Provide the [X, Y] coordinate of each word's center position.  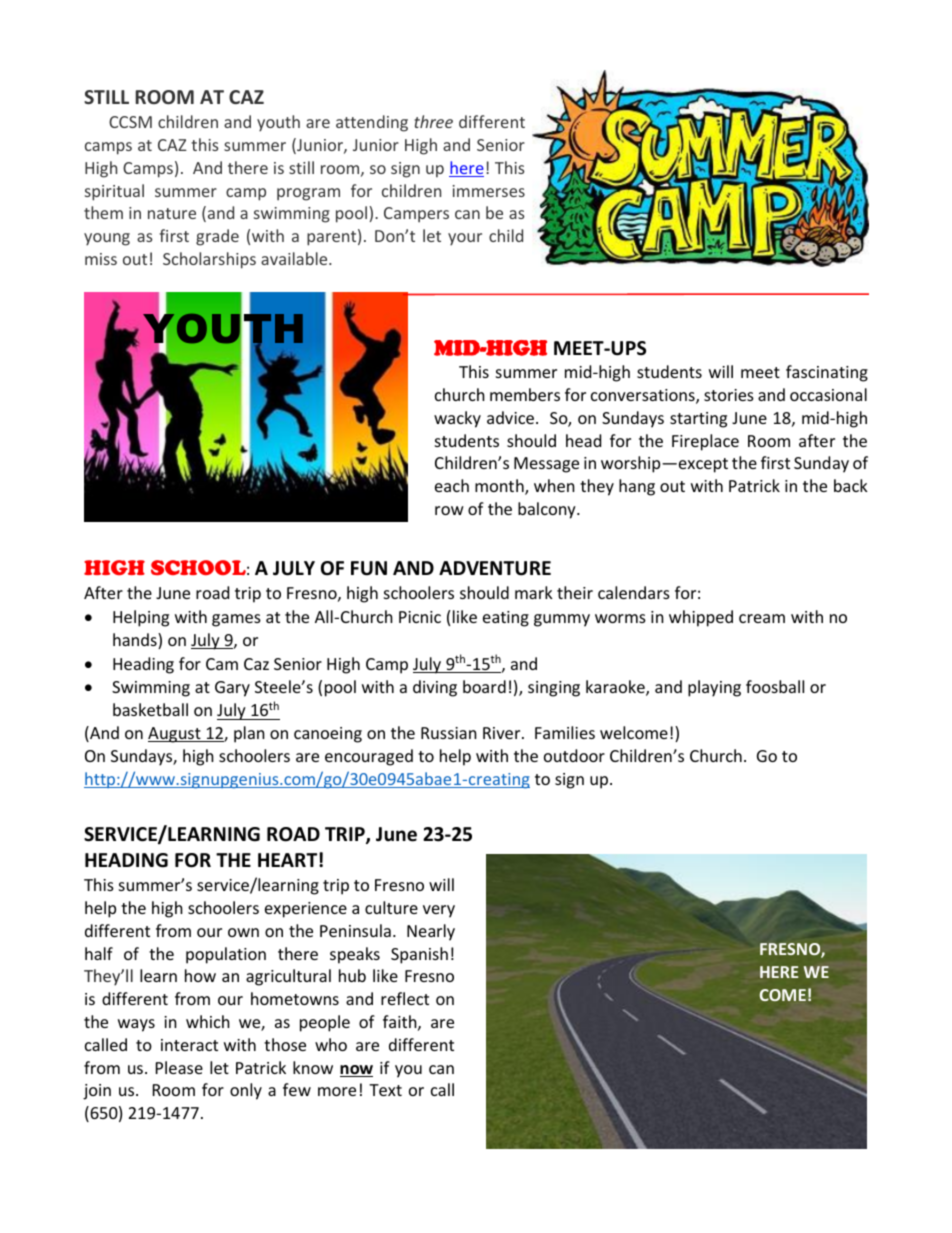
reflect [405, 998]
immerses [489, 191]
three [433, 121]
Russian [449, 733]
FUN [369, 568]
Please [179, 1067]
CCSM [130, 122]
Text [385, 1090]
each [452, 485]
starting [698, 420]
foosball [775, 686]
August [175, 735]
